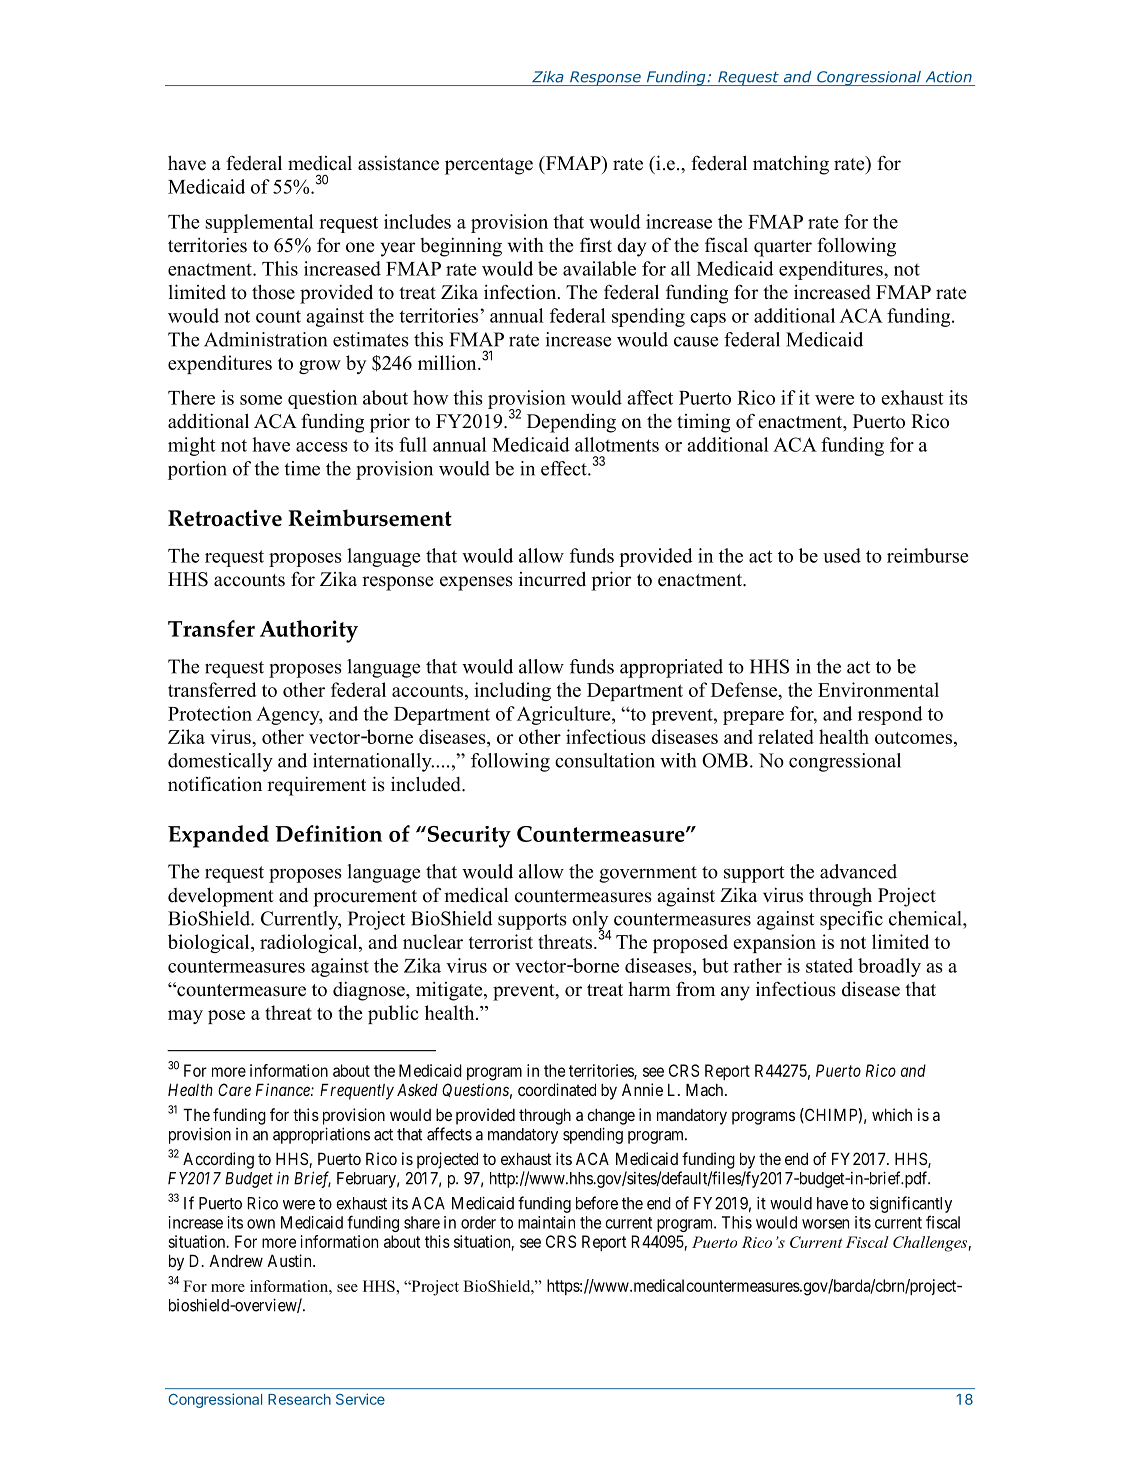  Describe the element at coordinates (791, 165) in the document. I see `matching` at that location.
